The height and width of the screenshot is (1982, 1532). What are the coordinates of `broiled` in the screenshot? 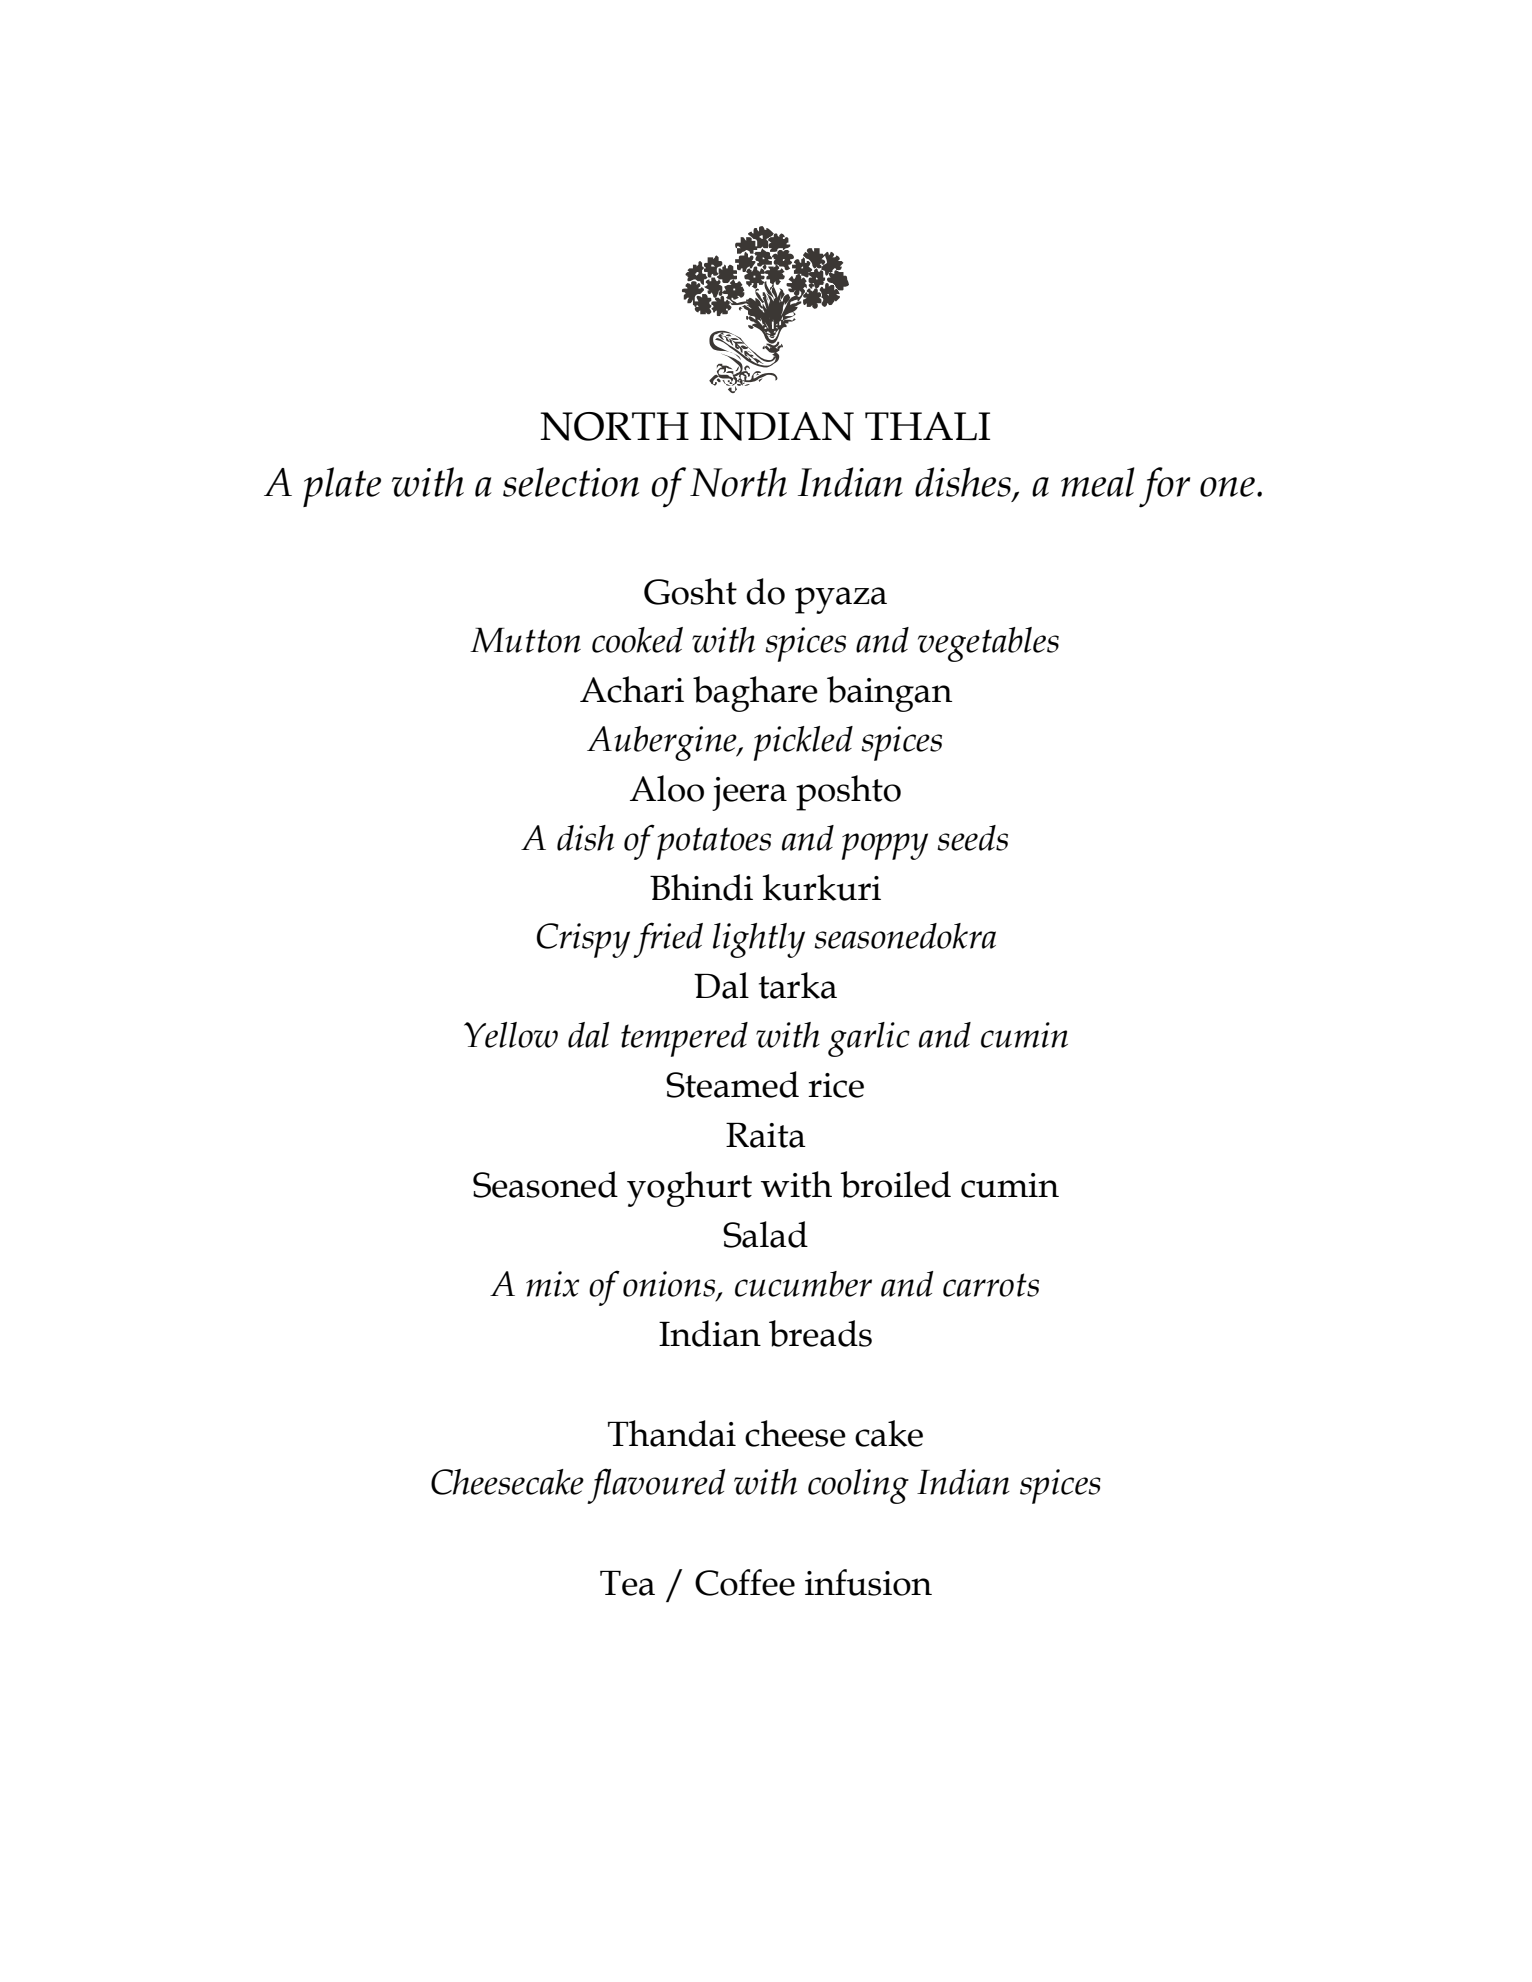 It's located at (895, 1184).
